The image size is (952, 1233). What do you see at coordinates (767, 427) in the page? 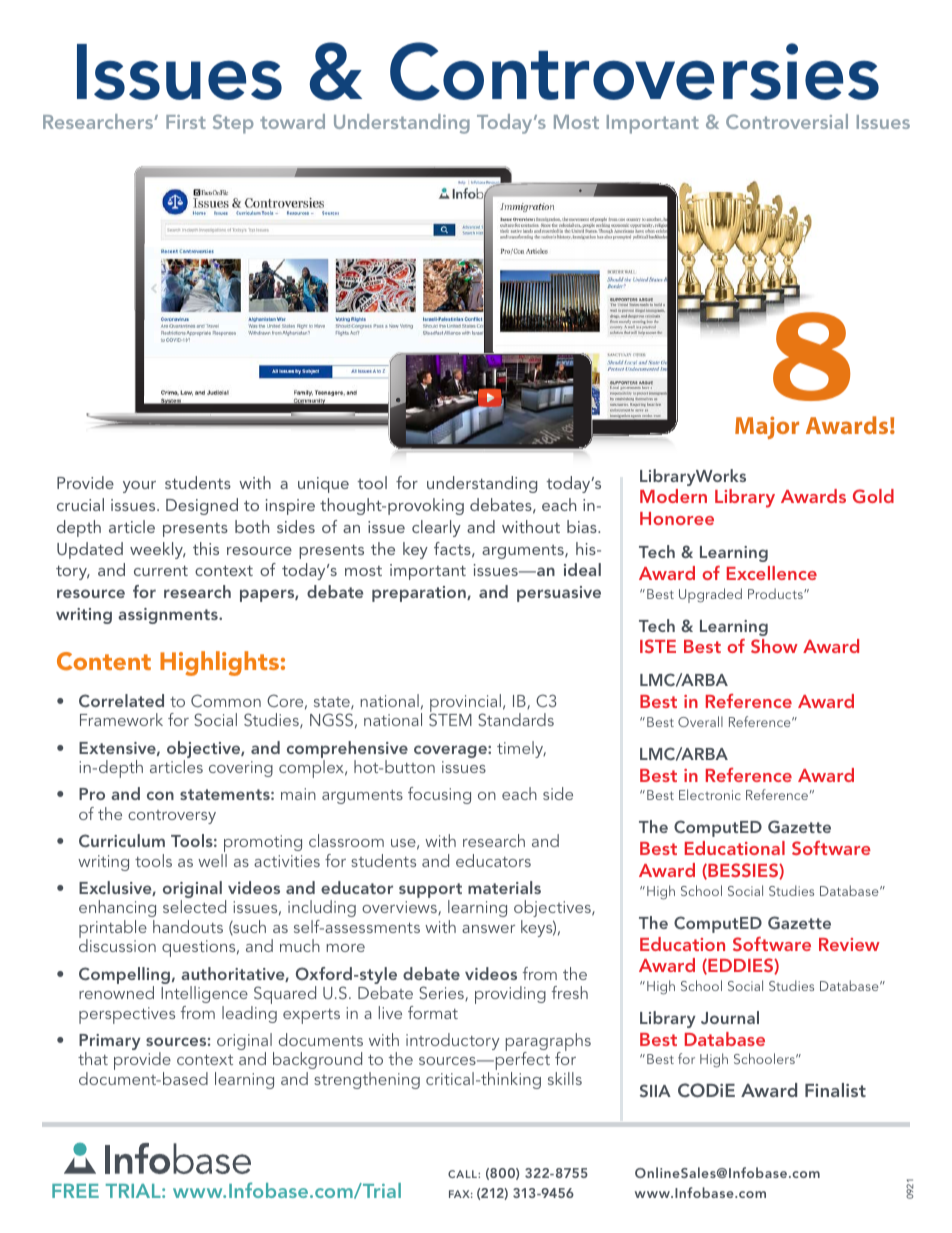
I see `Major` at bounding box center [767, 427].
